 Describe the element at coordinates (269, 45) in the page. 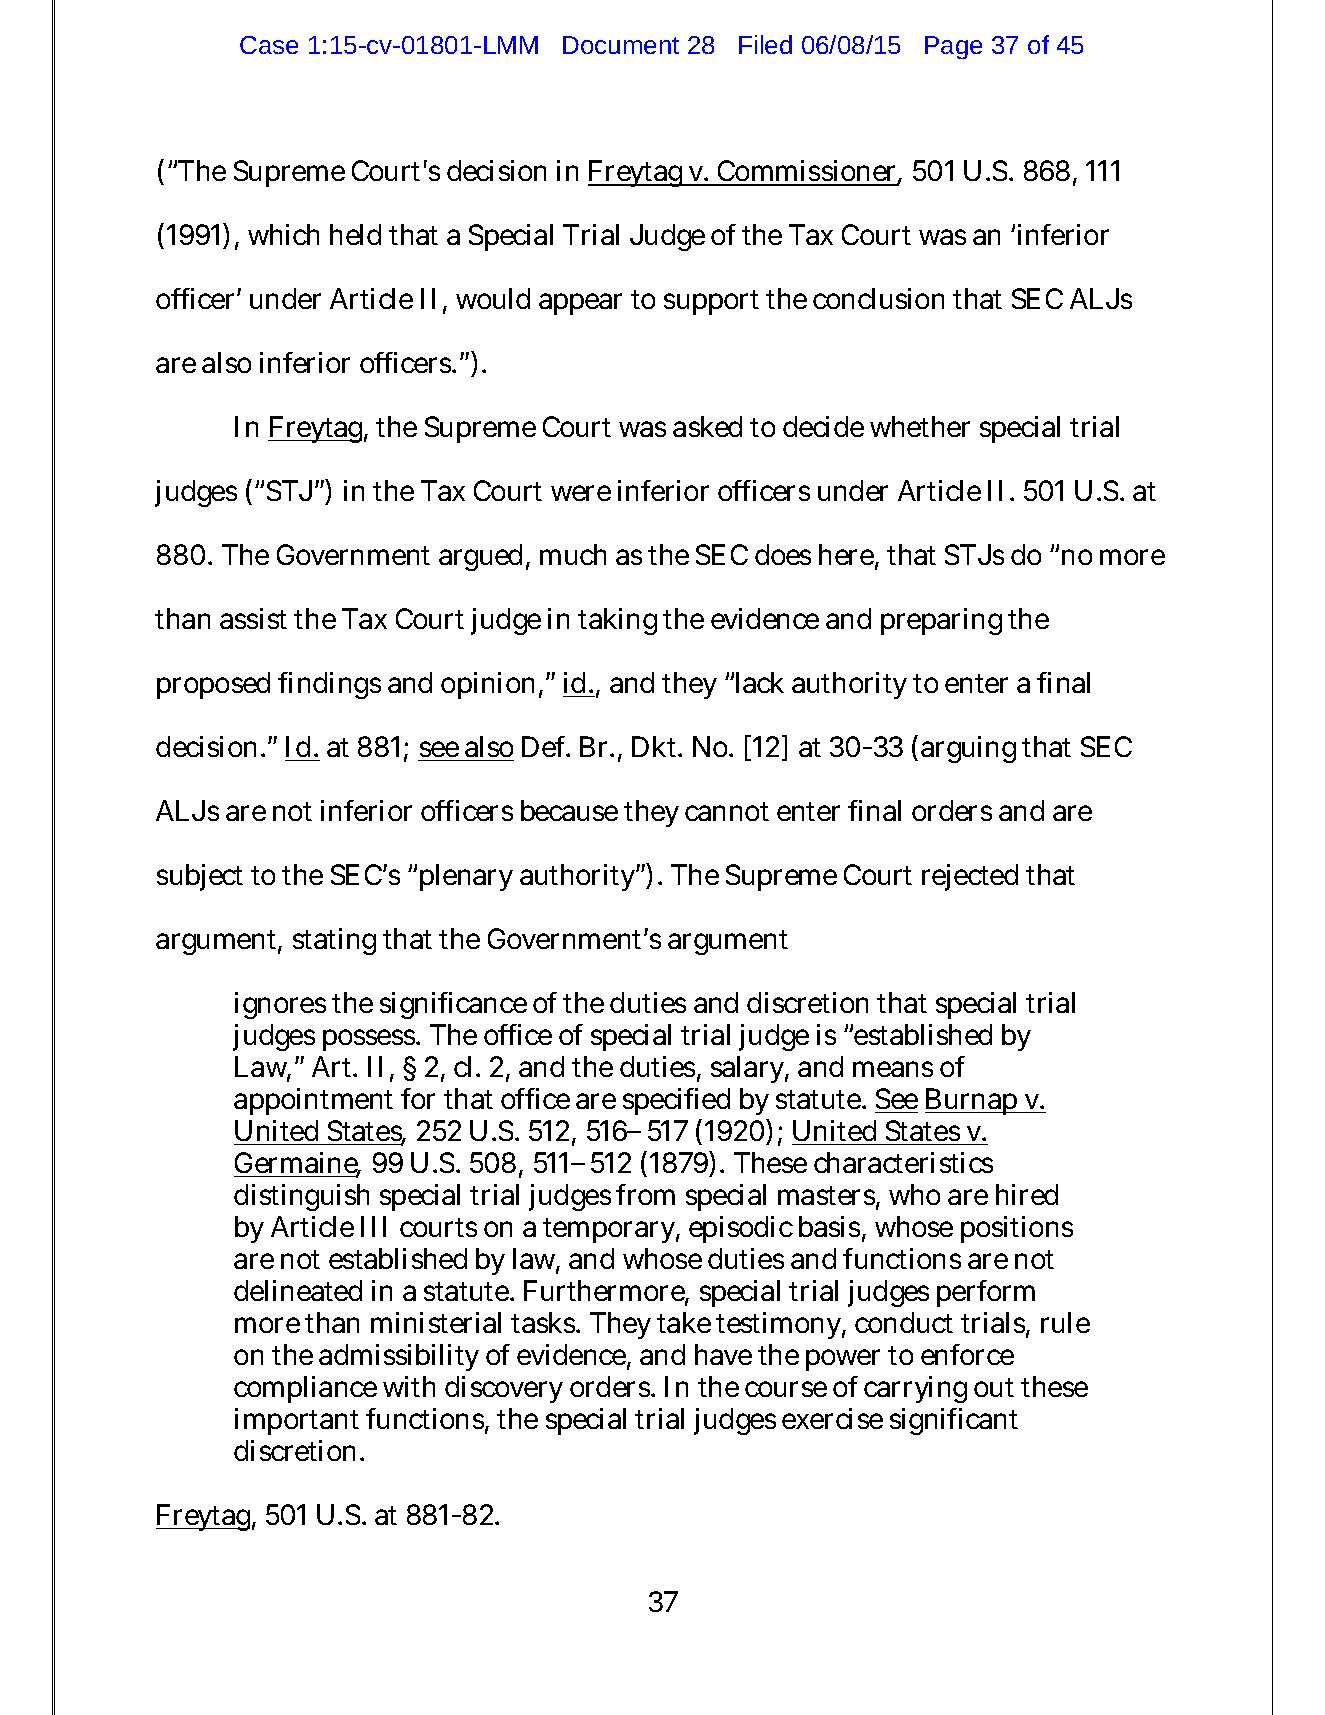

I see `Case` at that location.
